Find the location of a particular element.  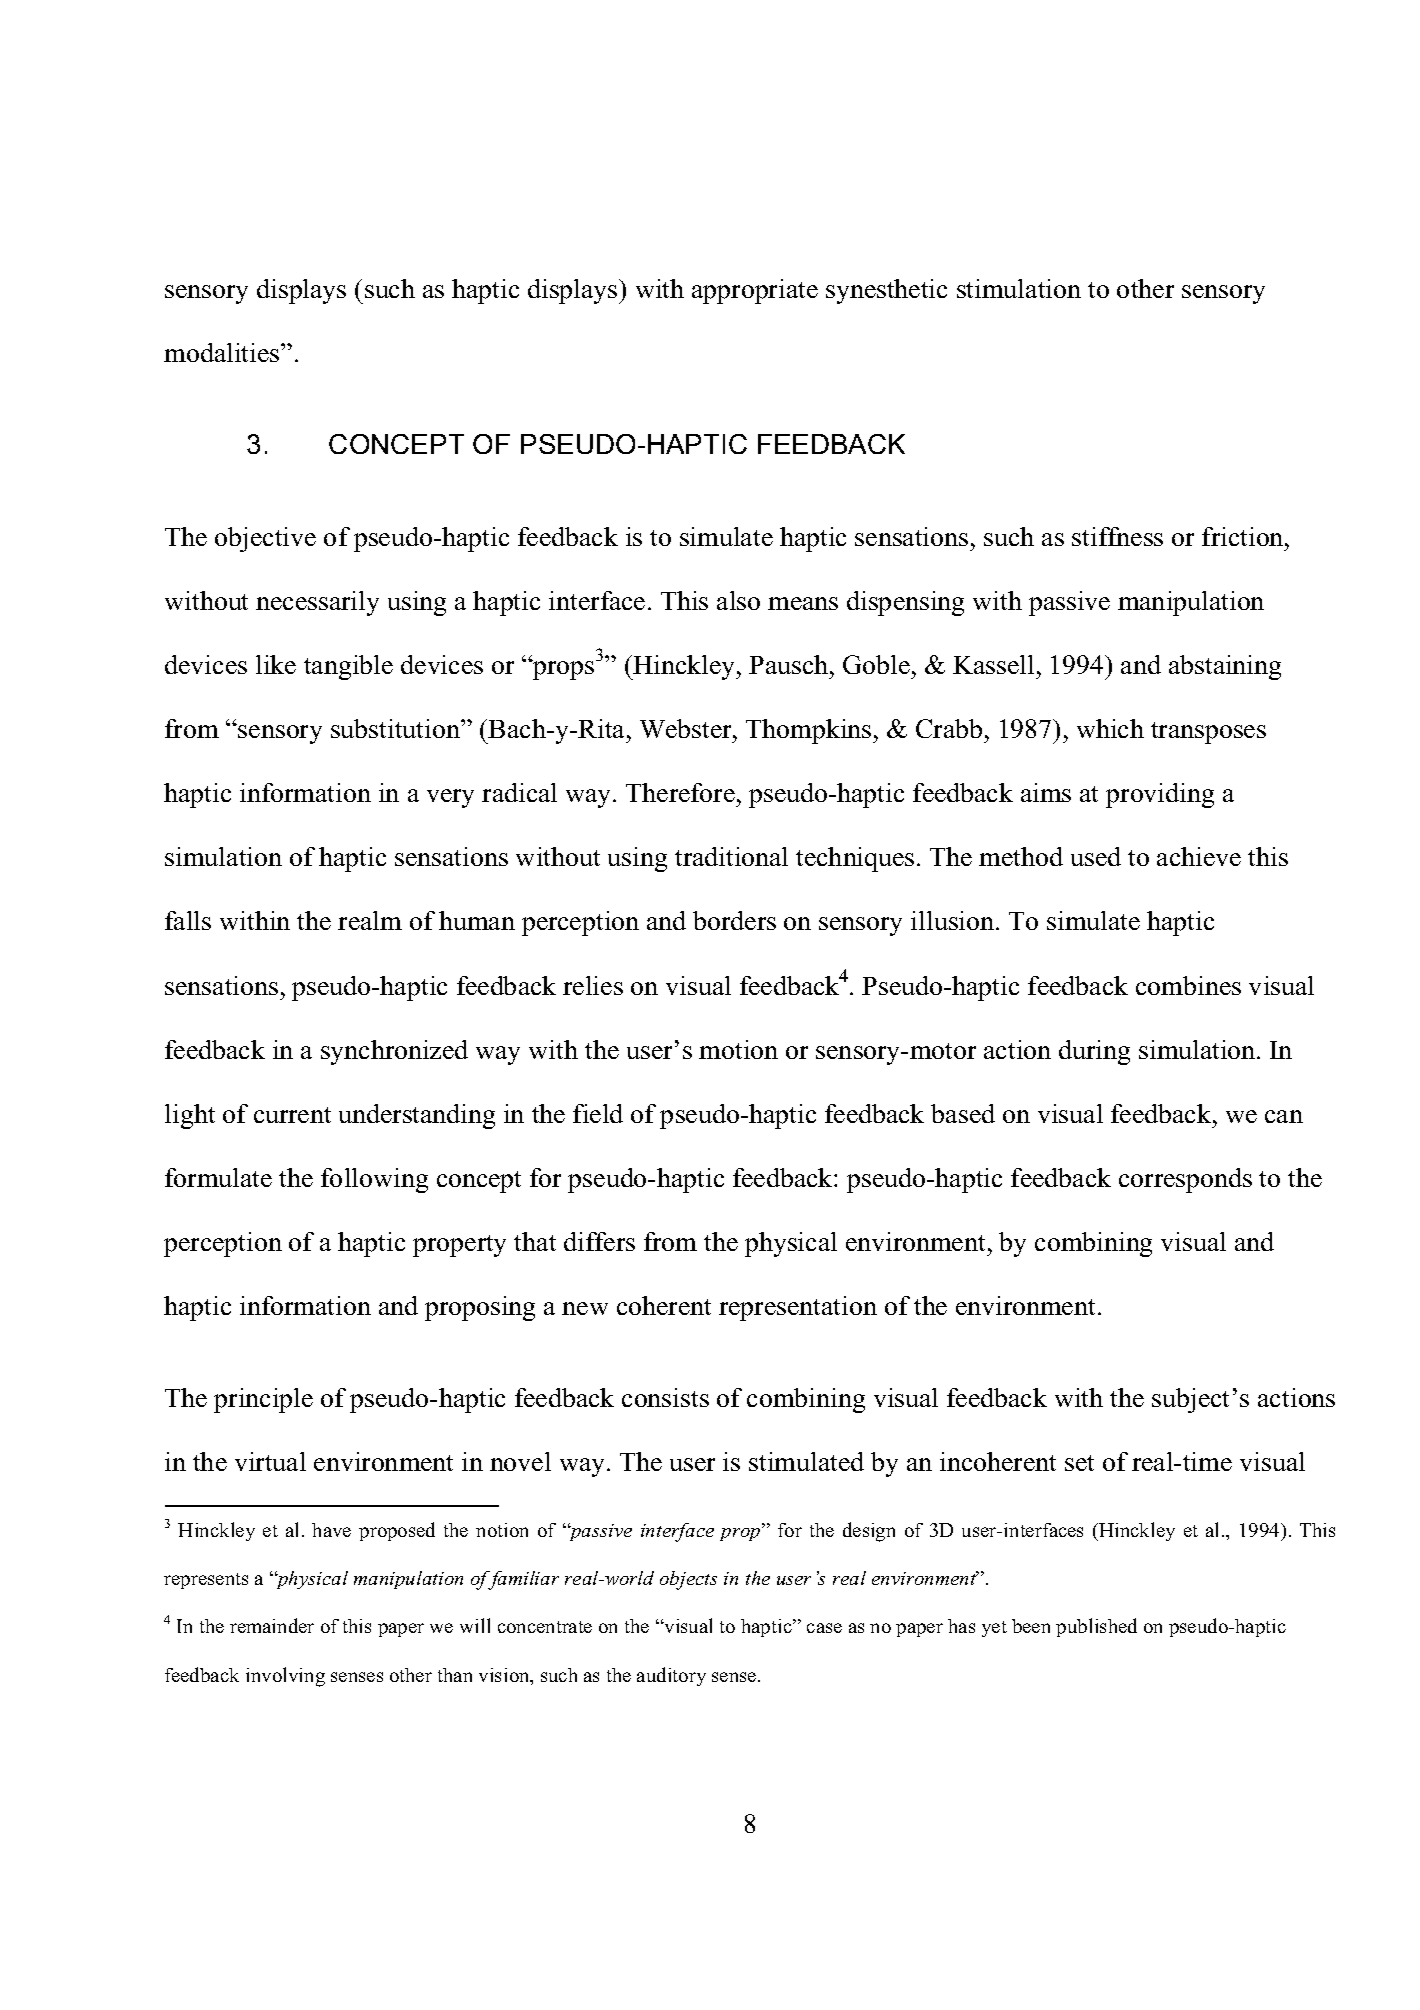

very is located at coordinates (450, 798).
